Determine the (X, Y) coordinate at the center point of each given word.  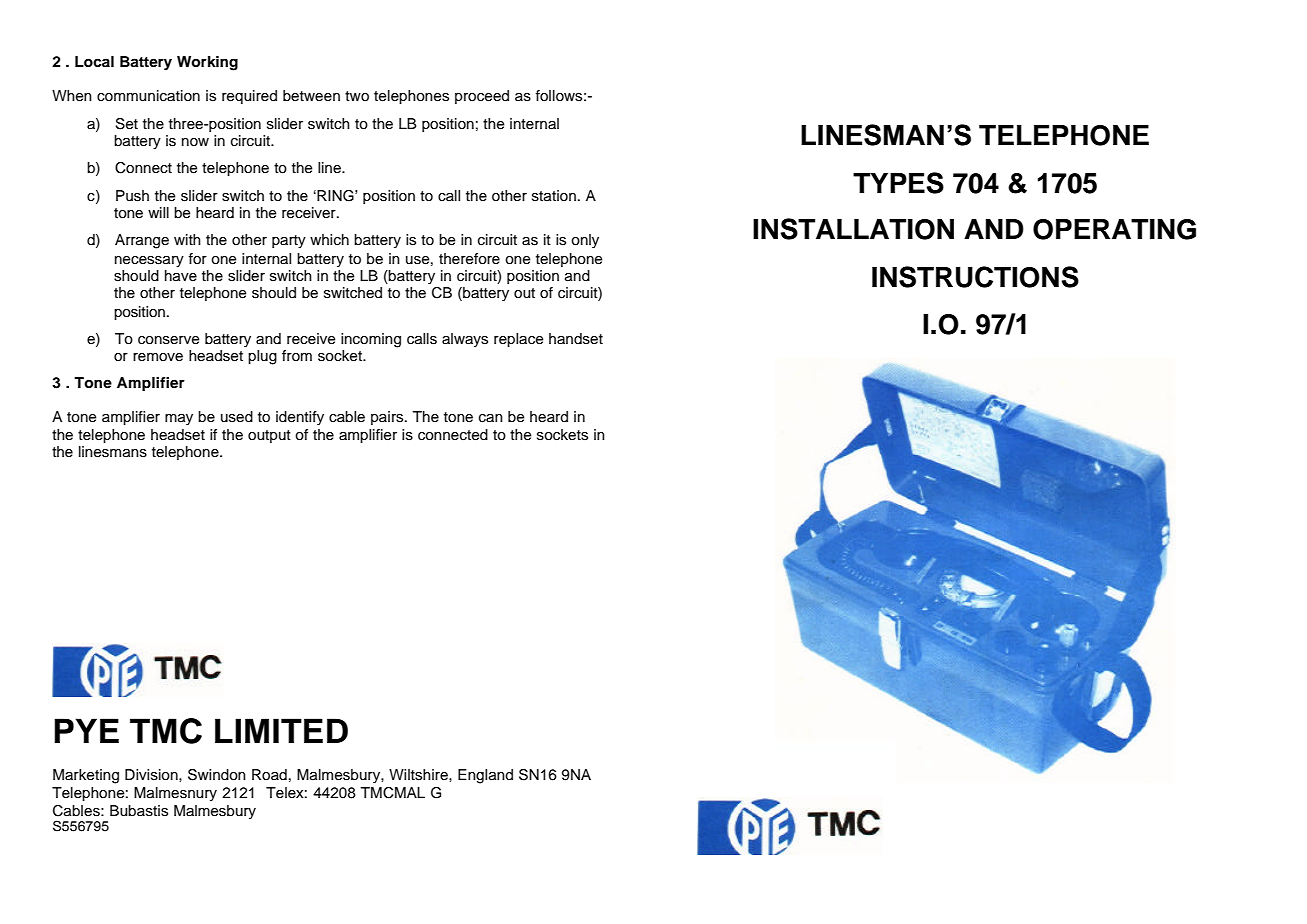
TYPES (898, 183)
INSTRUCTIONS (975, 277)
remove (158, 357)
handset (576, 339)
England (485, 776)
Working (207, 63)
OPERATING (1114, 229)
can (491, 418)
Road (269, 774)
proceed (482, 97)
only (585, 241)
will (158, 212)
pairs (388, 418)
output (269, 436)
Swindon (217, 775)
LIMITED (281, 730)
